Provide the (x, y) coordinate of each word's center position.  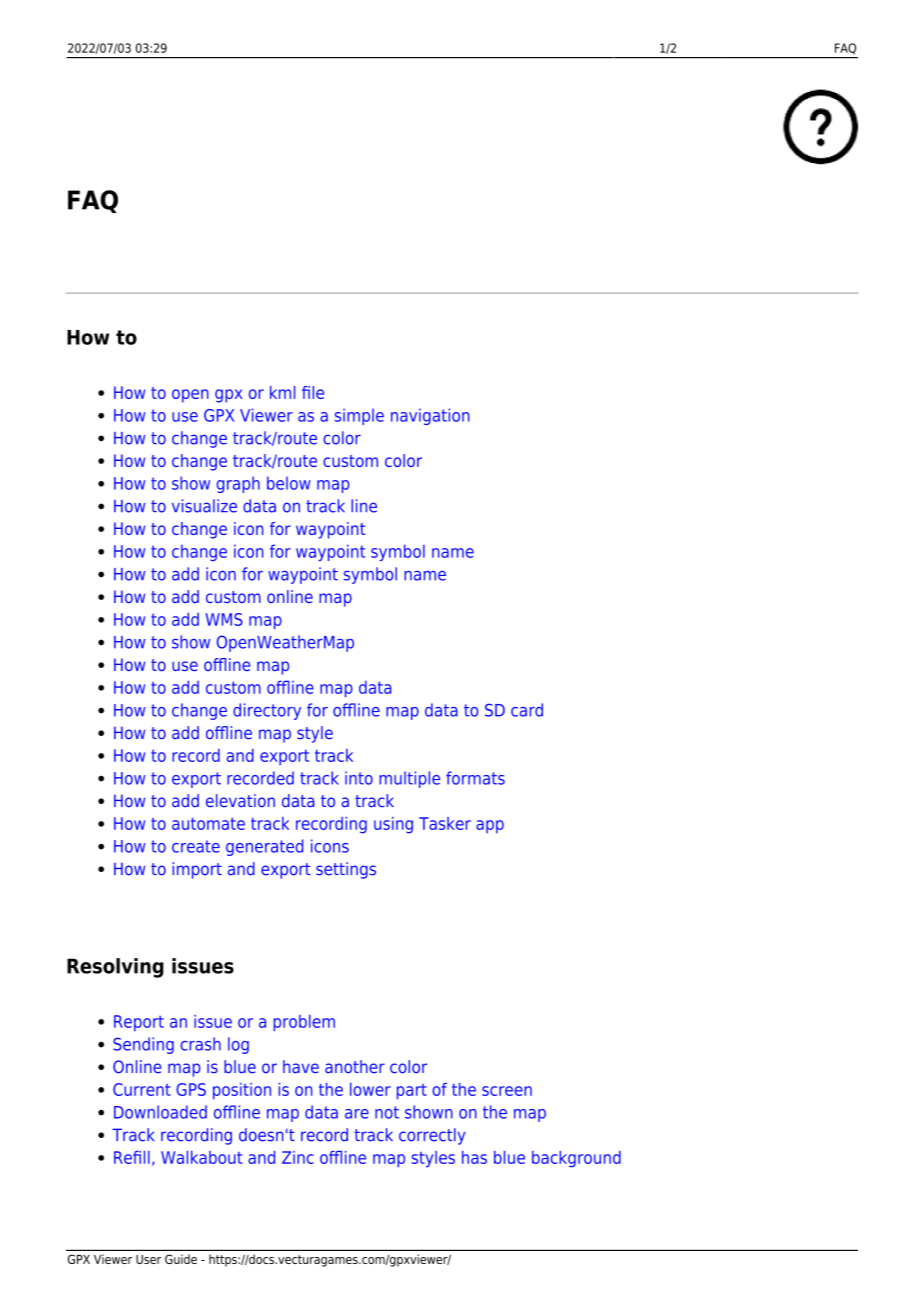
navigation (430, 416)
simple (359, 416)
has (474, 1157)
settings (346, 870)
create (196, 846)
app (490, 826)
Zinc (298, 1157)
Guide (181, 1259)
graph (238, 484)
